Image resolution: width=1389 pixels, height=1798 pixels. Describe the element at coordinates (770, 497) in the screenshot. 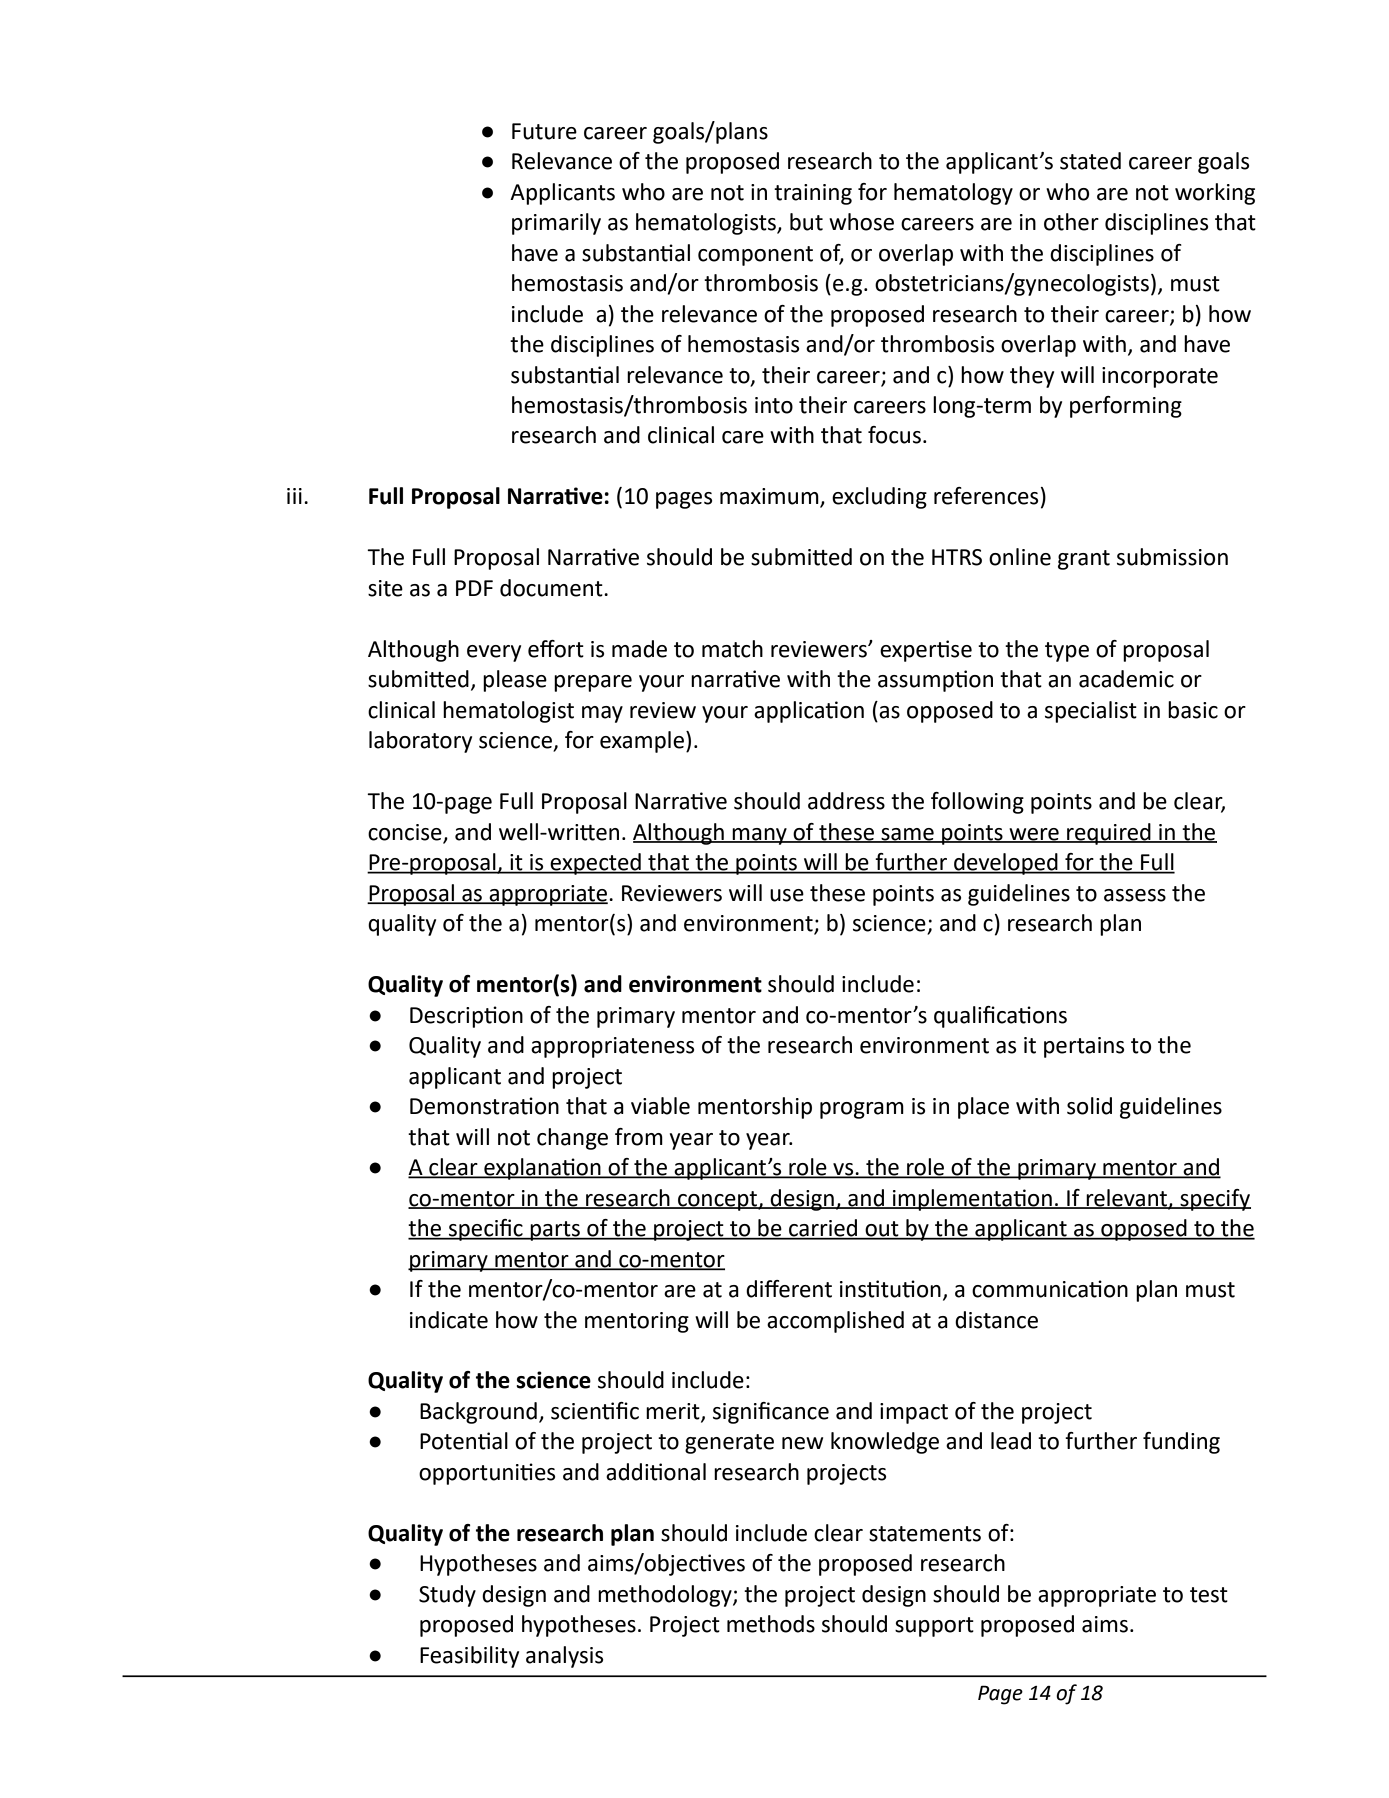

I see `maximum` at that location.
